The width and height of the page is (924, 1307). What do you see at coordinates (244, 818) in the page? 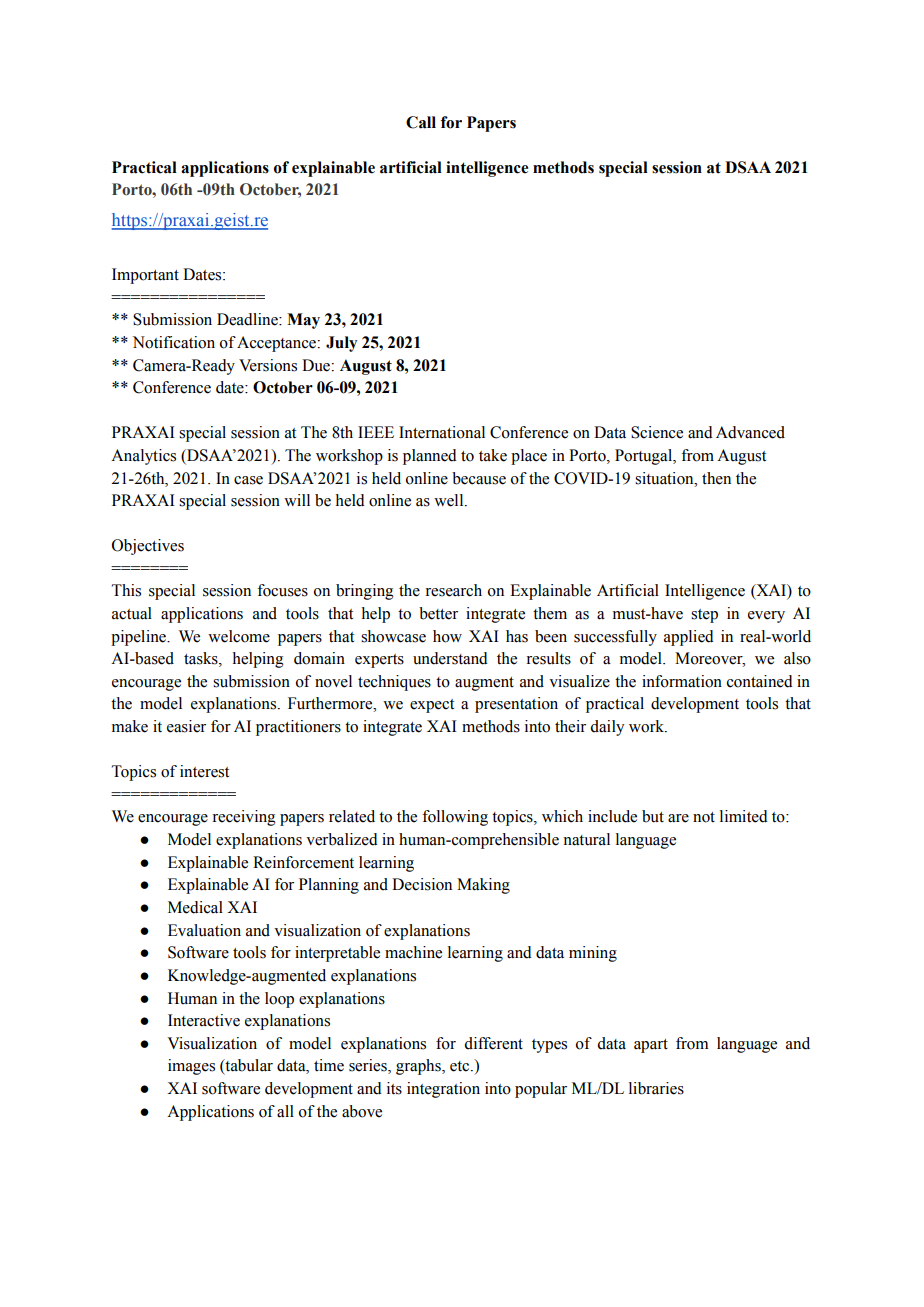
I see `receiving` at bounding box center [244, 818].
